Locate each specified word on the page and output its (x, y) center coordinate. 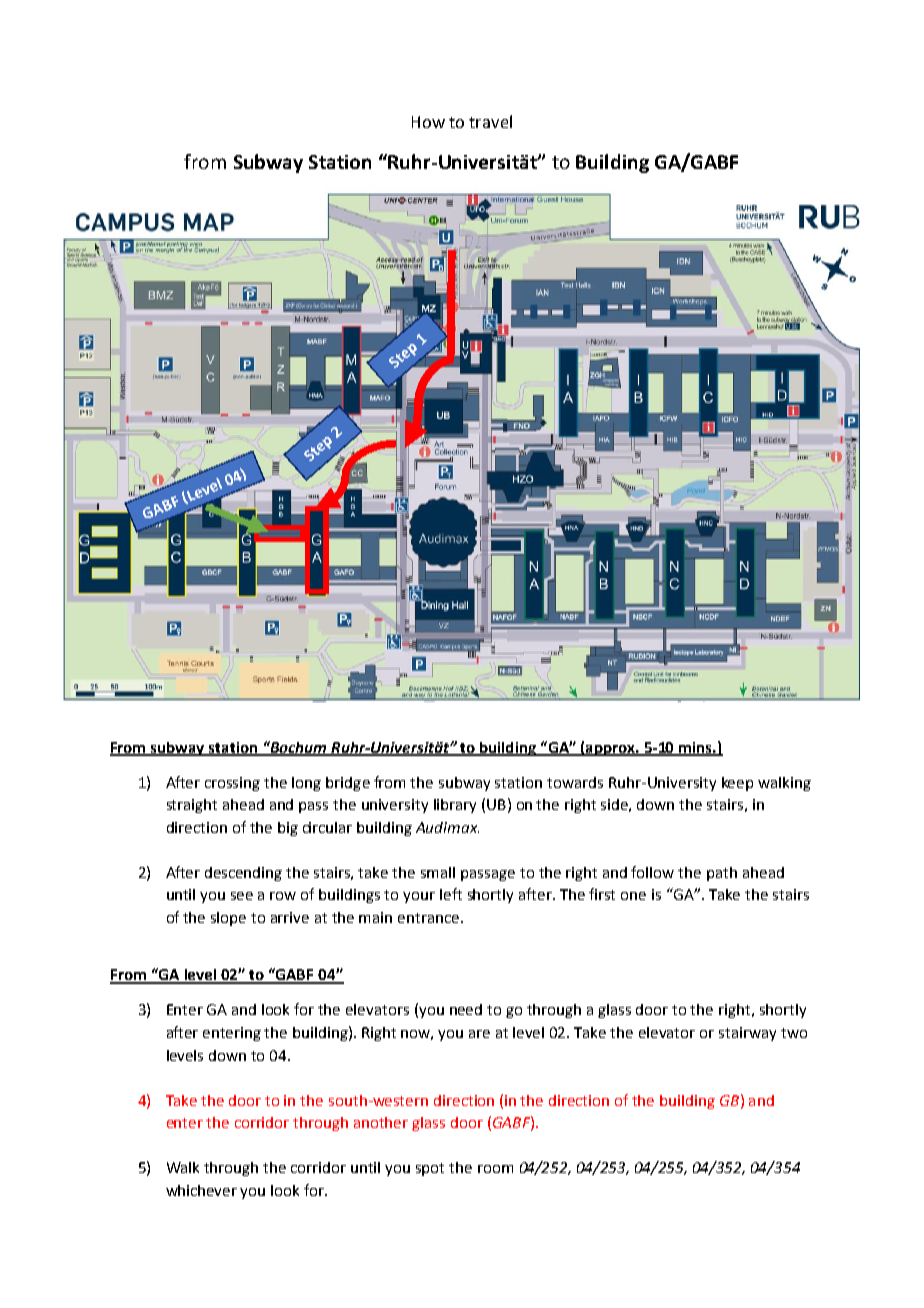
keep (737, 784)
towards (575, 782)
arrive (290, 917)
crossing (232, 784)
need (466, 1009)
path (722, 874)
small (438, 872)
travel (490, 121)
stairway (747, 1034)
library (455, 806)
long (306, 784)
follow (652, 872)
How (428, 122)
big (288, 829)
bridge (348, 784)
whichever (201, 1190)
